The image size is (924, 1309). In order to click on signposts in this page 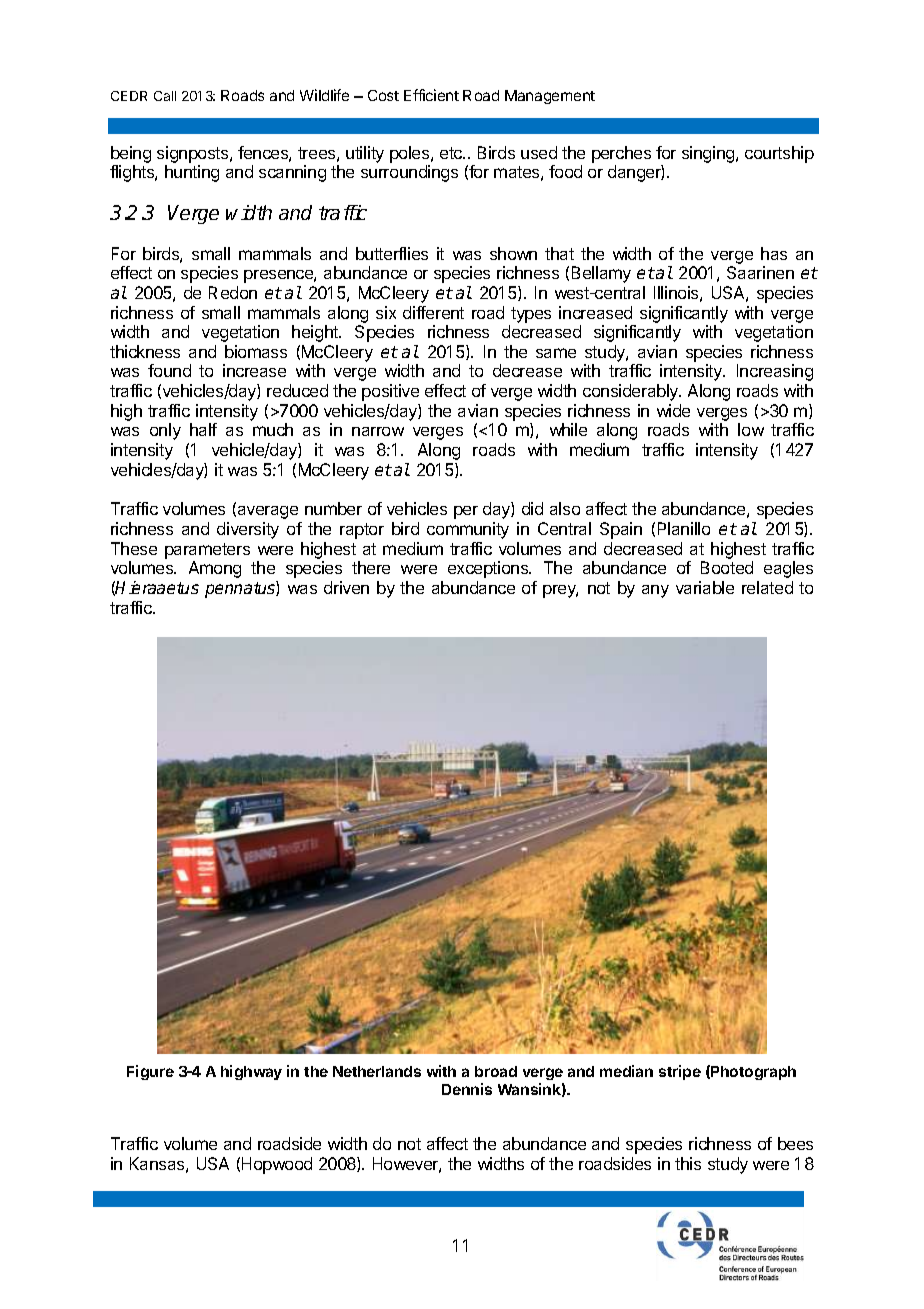, I will do `click(194, 154)`.
